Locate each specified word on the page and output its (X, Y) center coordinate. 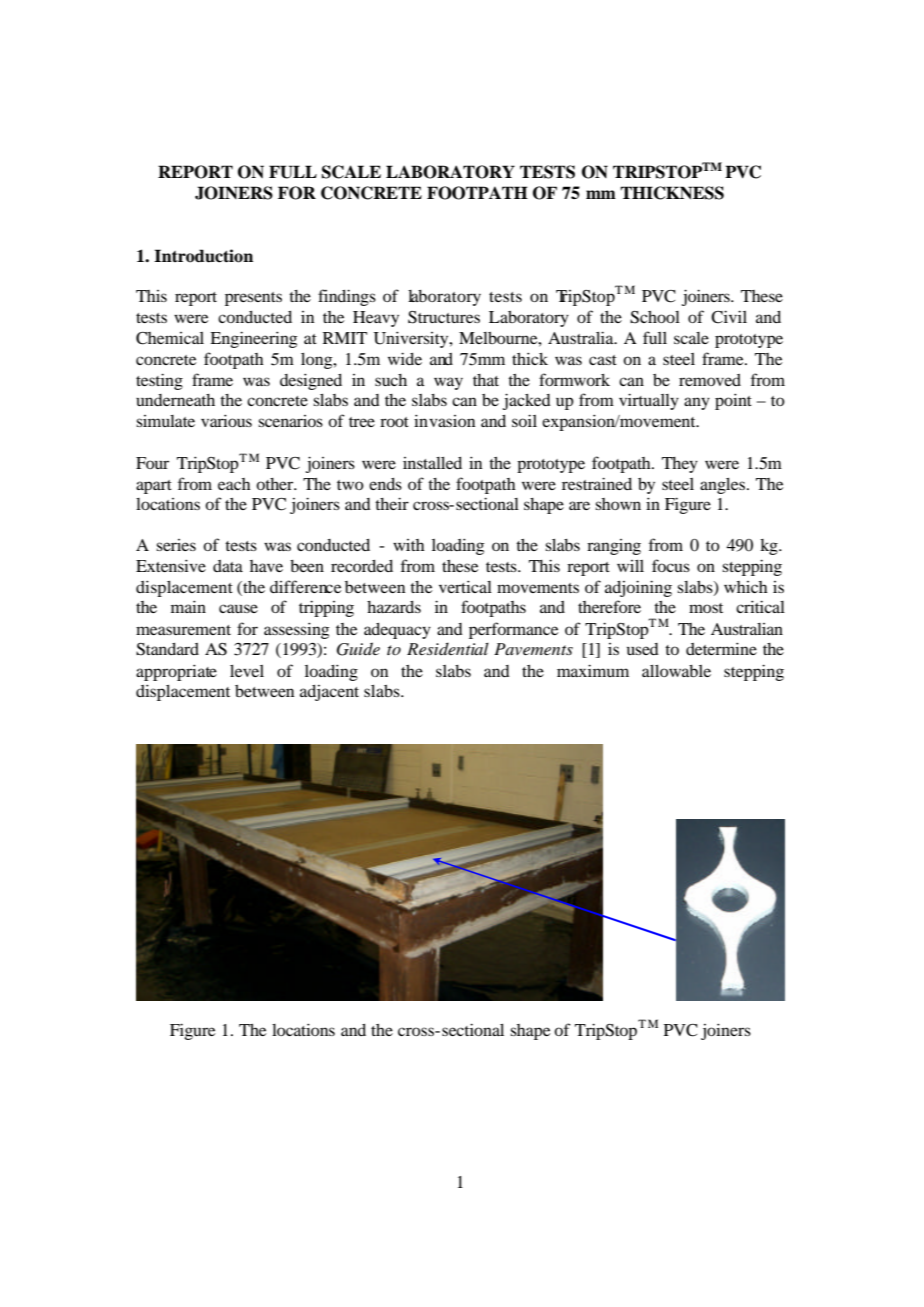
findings (347, 297)
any (697, 403)
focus (671, 565)
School (655, 317)
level (247, 671)
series (176, 545)
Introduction (203, 256)
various (226, 420)
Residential (448, 648)
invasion (444, 420)
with (409, 545)
